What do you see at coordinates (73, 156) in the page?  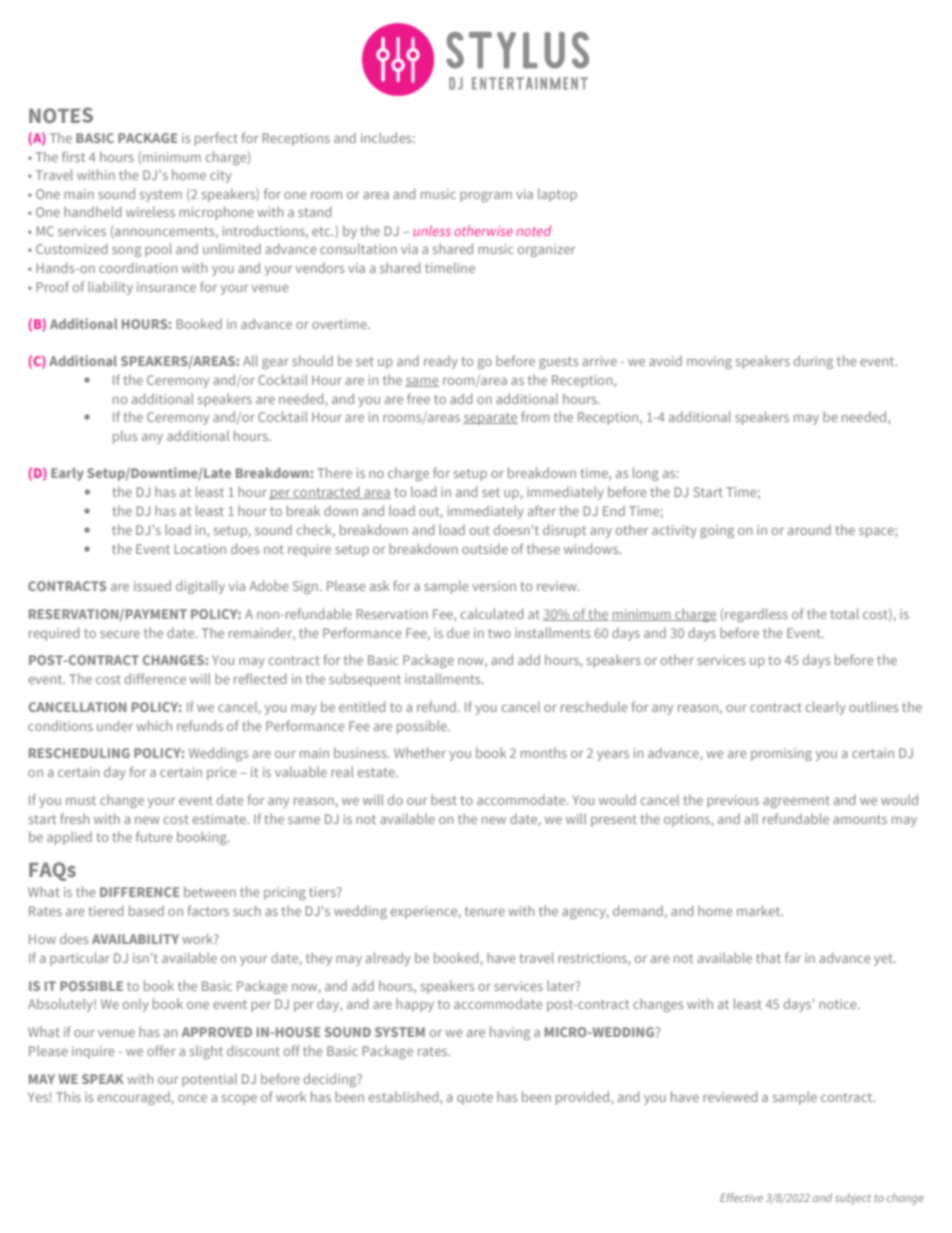 I see `first` at bounding box center [73, 156].
